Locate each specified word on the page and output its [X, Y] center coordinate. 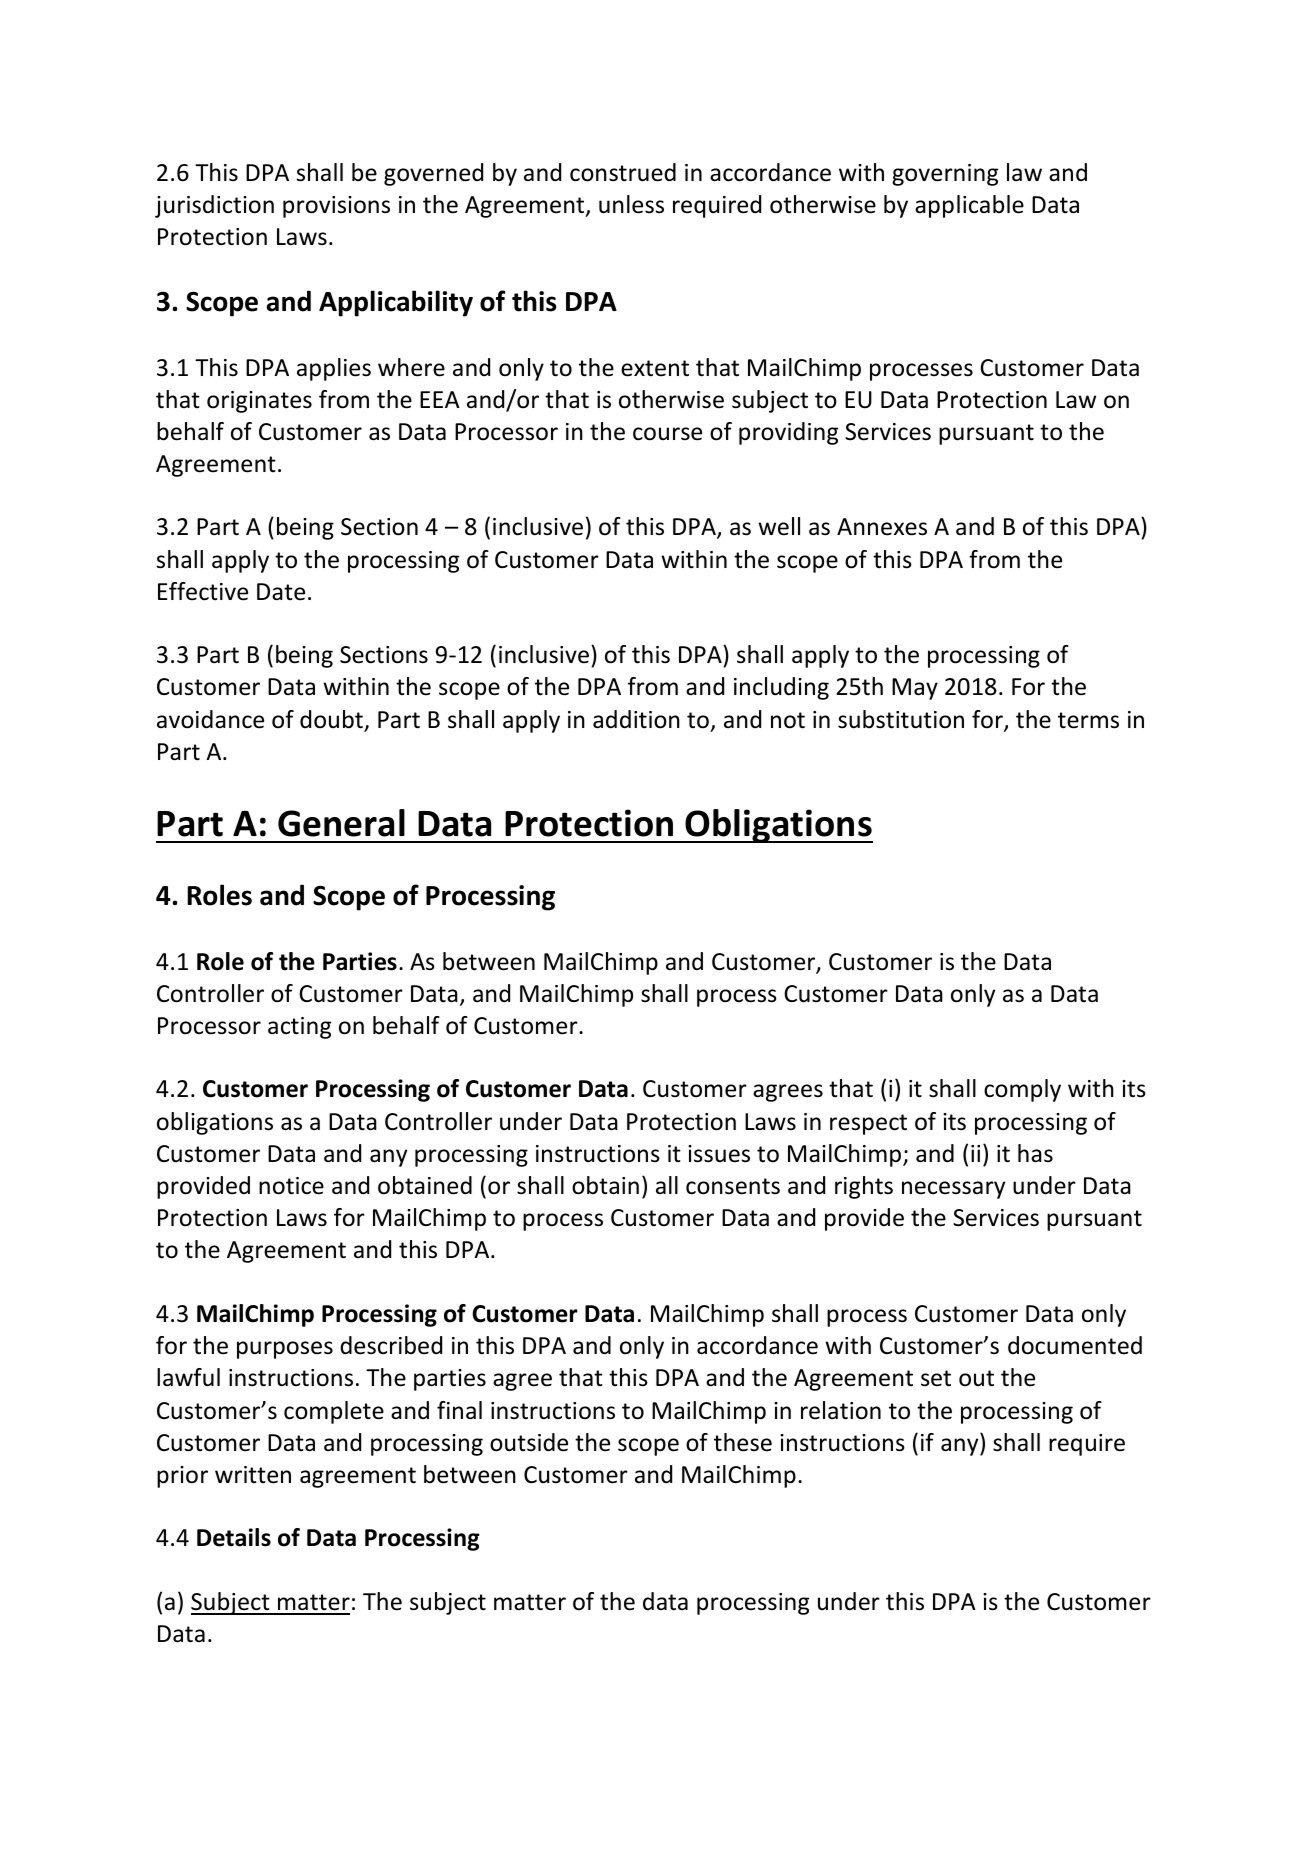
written [253, 1475]
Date [281, 592]
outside [529, 1442]
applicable [969, 206]
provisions [336, 207]
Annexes [882, 527]
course [667, 434]
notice [291, 1186]
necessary [953, 1190]
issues [719, 1154]
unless [631, 204]
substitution [901, 719]
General [341, 823]
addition [636, 719]
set [936, 1378]
